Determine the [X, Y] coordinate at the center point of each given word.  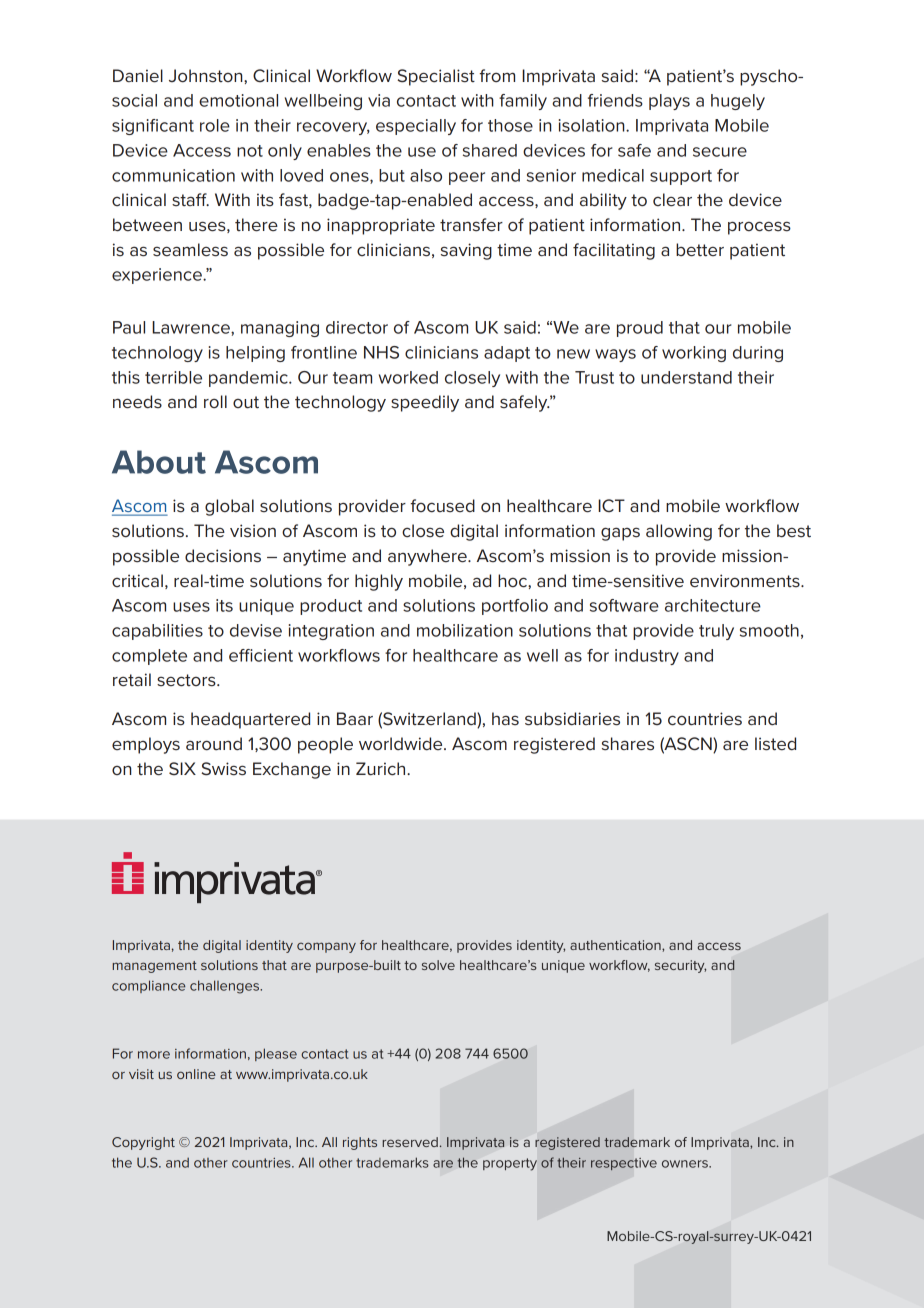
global [229, 507]
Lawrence [192, 327]
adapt [507, 354]
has [505, 718]
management [155, 967]
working [694, 354]
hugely [738, 102]
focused [442, 506]
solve [438, 965]
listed [775, 744]
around [214, 743]
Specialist [436, 77]
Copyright [143, 1143]
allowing [679, 532]
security [680, 966]
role [215, 125]
